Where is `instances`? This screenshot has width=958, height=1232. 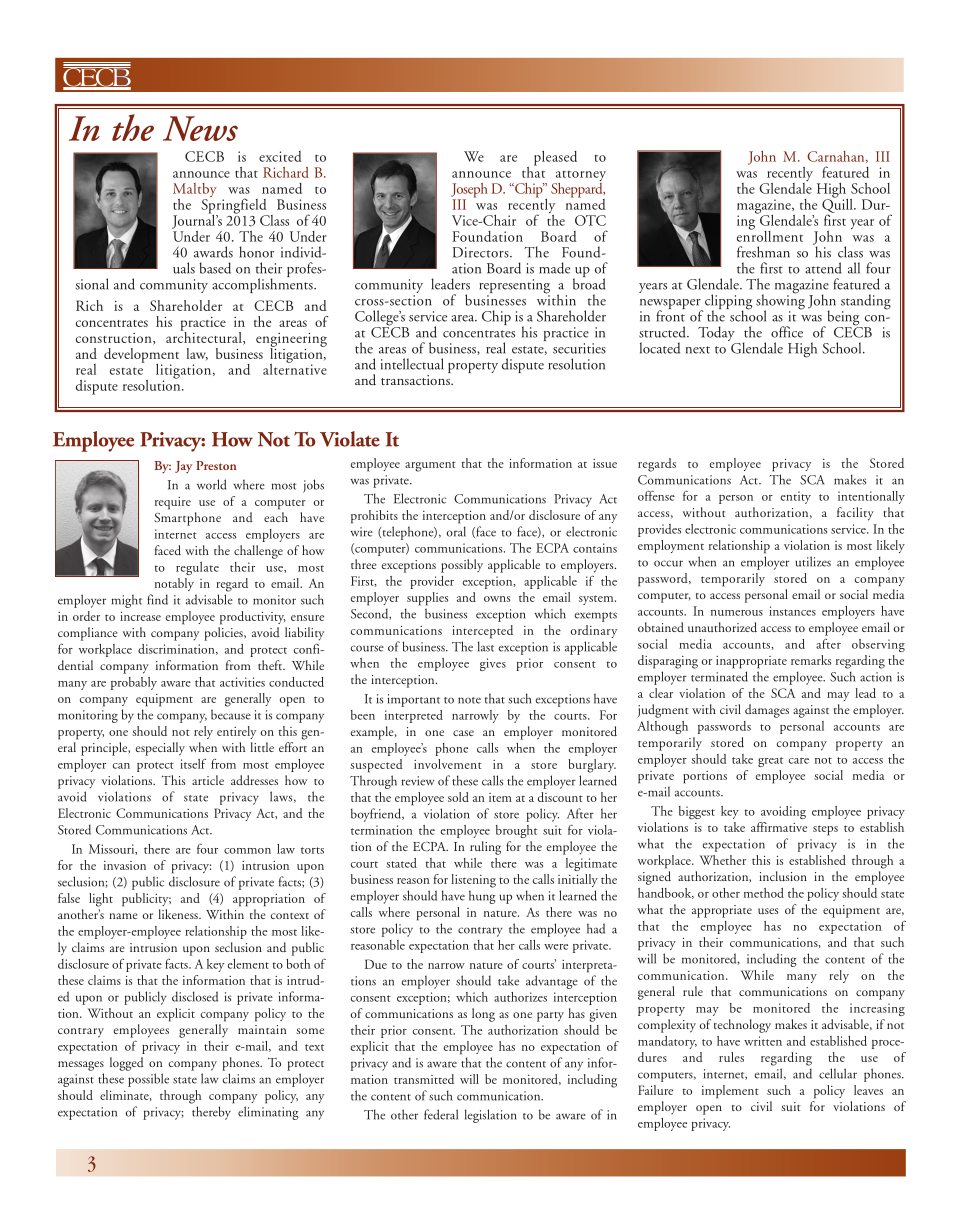 instances is located at coordinates (792, 611).
